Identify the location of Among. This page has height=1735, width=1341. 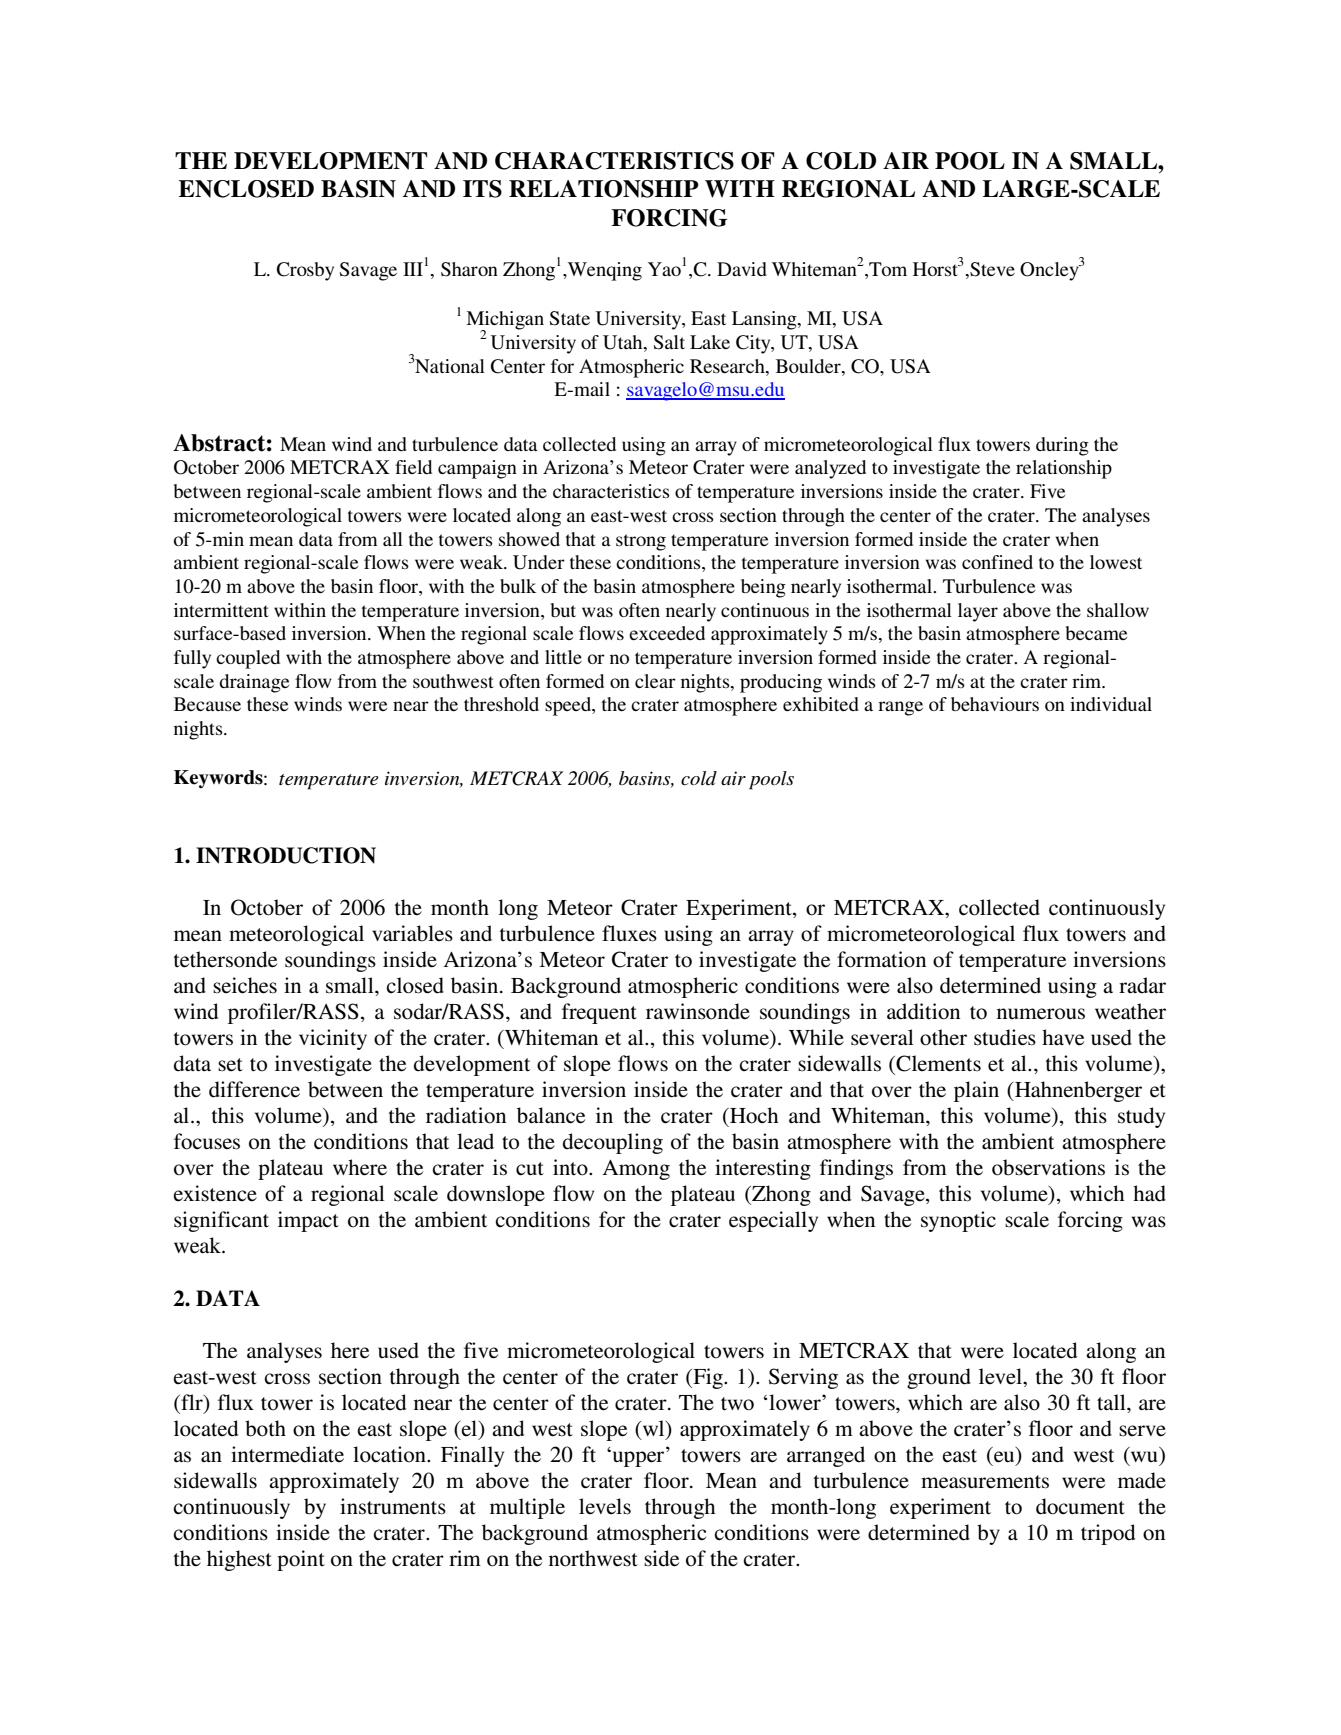
(636, 1170).
